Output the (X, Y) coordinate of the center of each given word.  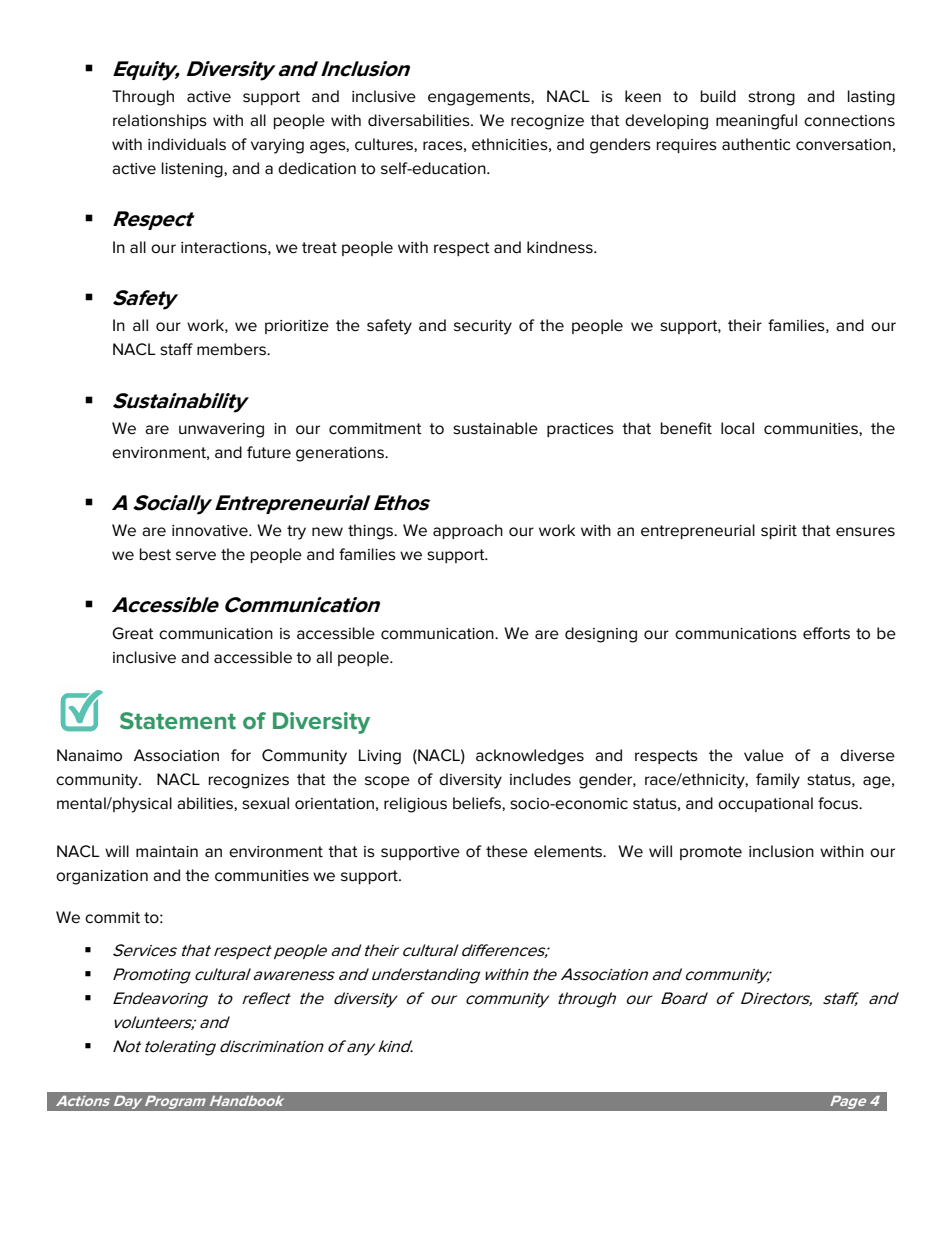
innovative (211, 531)
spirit (779, 532)
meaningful (756, 122)
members (232, 349)
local (737, 428)
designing (601, 635)
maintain (167, 851)
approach (468, 531)
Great (133, 633)
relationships (160, 121)
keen (643, 96)
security (483, 327)
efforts (826, 633)
